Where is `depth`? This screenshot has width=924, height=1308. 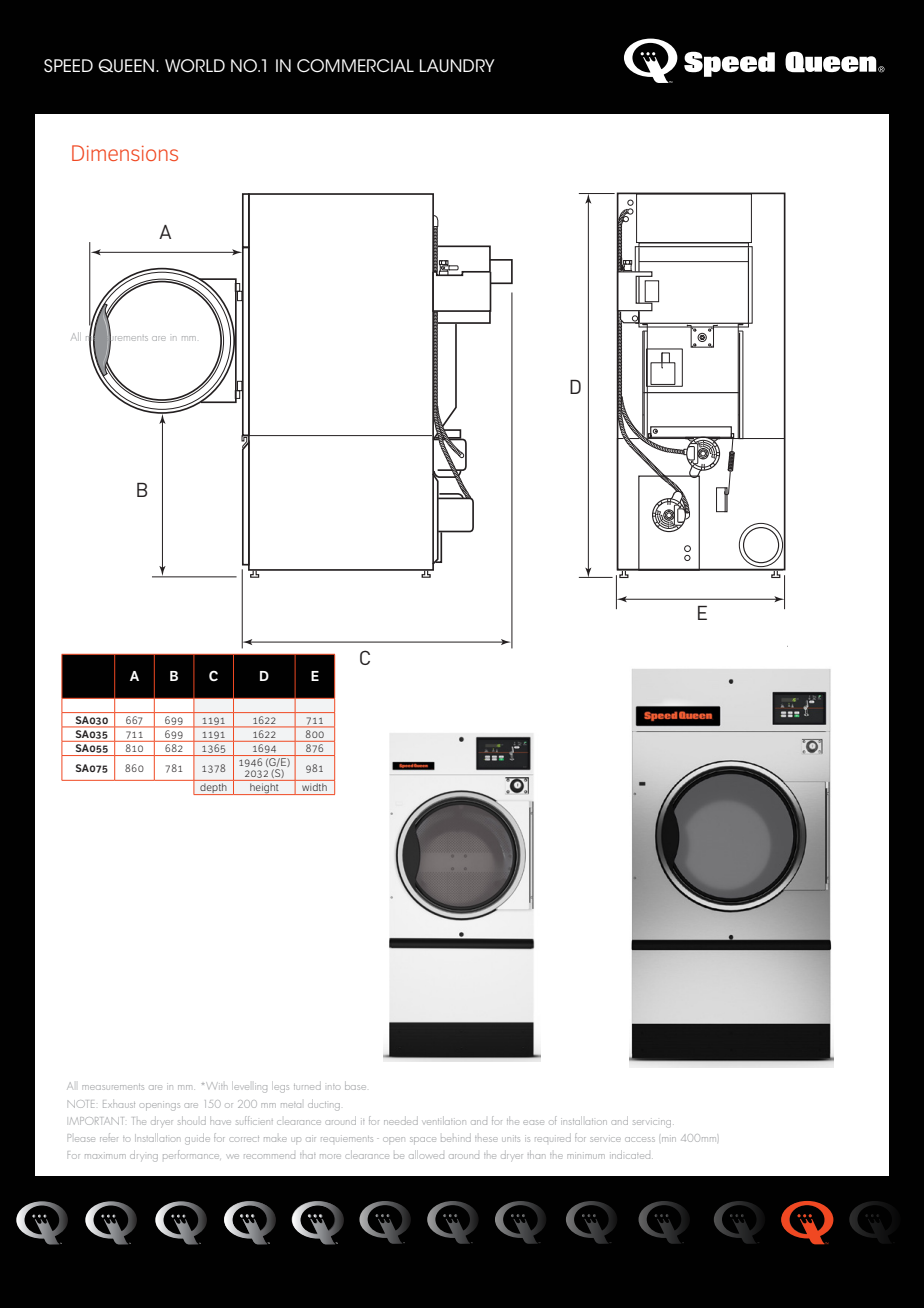
depth is located at coordinates (213, 789).
